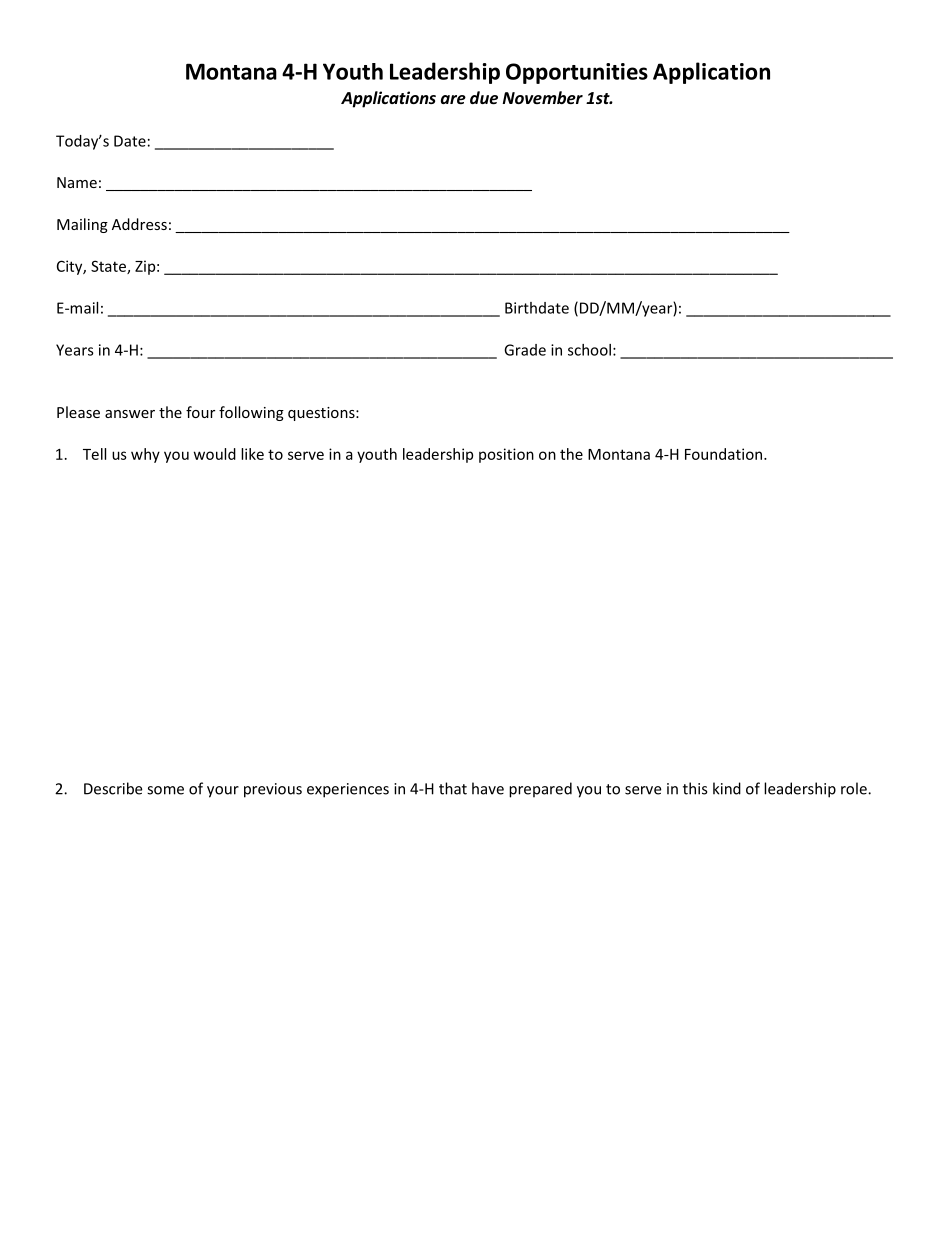 The width and height of the screenshot is (952, 1233). I want to click on position, so click(506, 455).
